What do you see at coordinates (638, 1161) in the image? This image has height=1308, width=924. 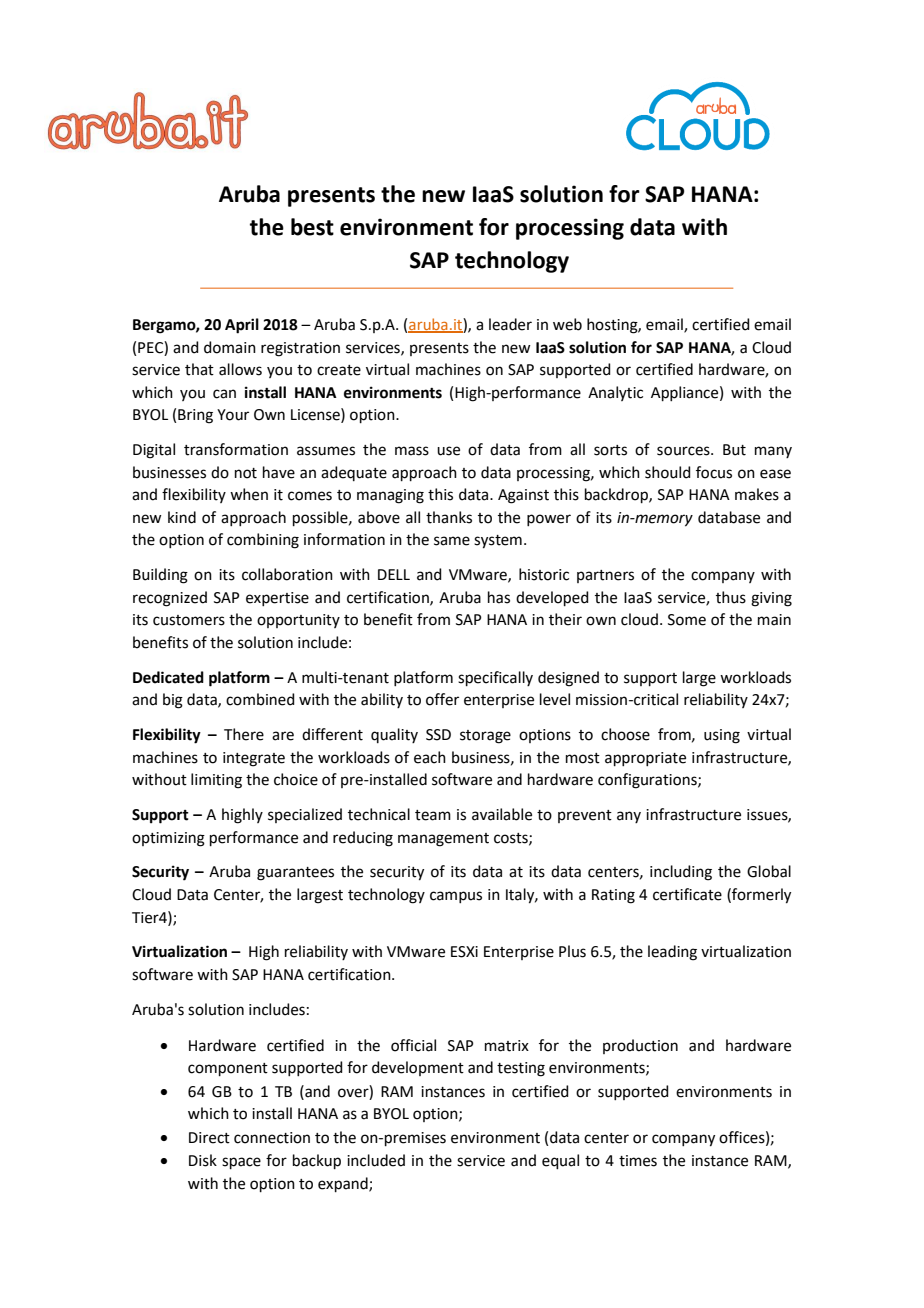 I see `times` at bounding box center [638, 1161].
